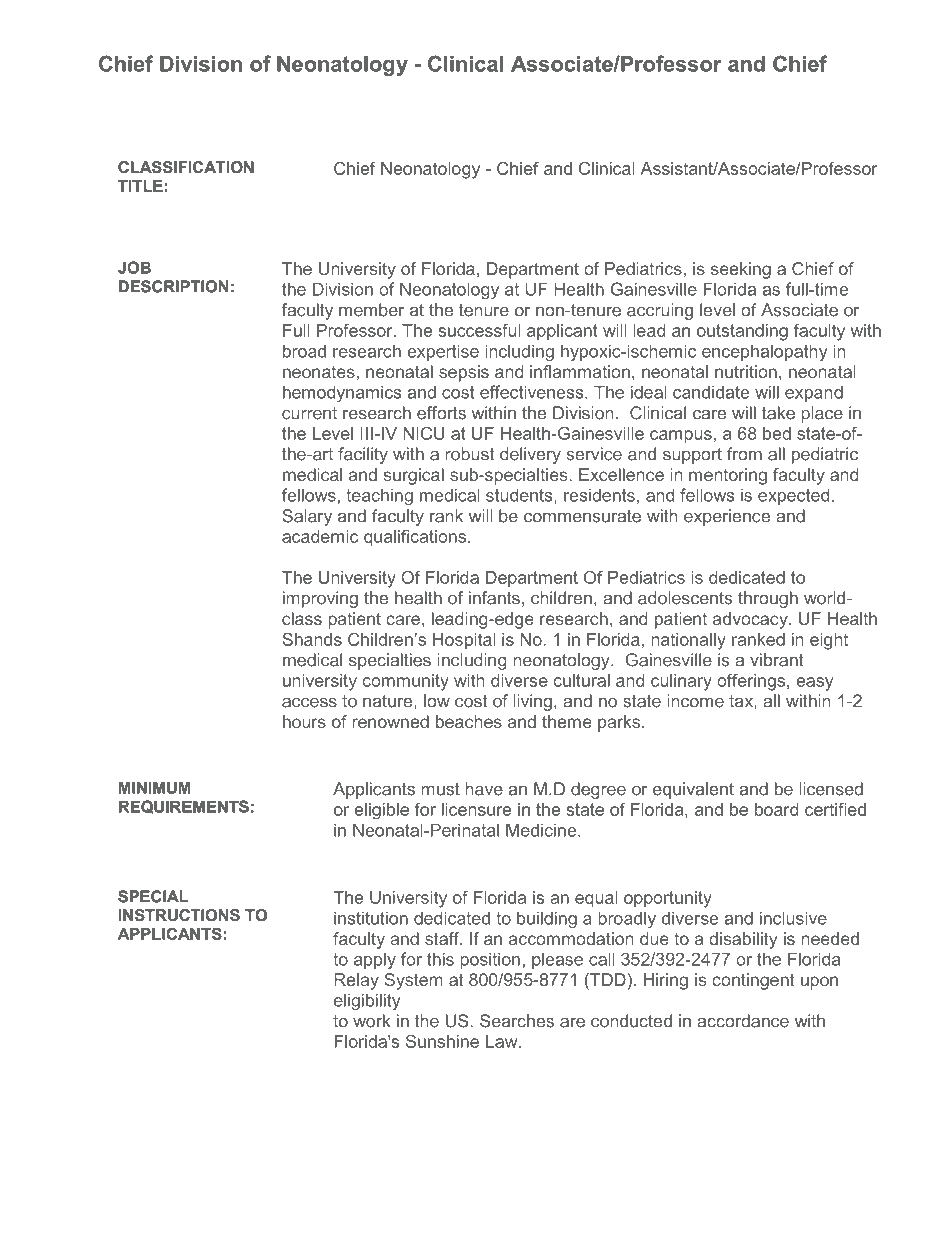  I want to click on Searches, so click(517, 1021).
